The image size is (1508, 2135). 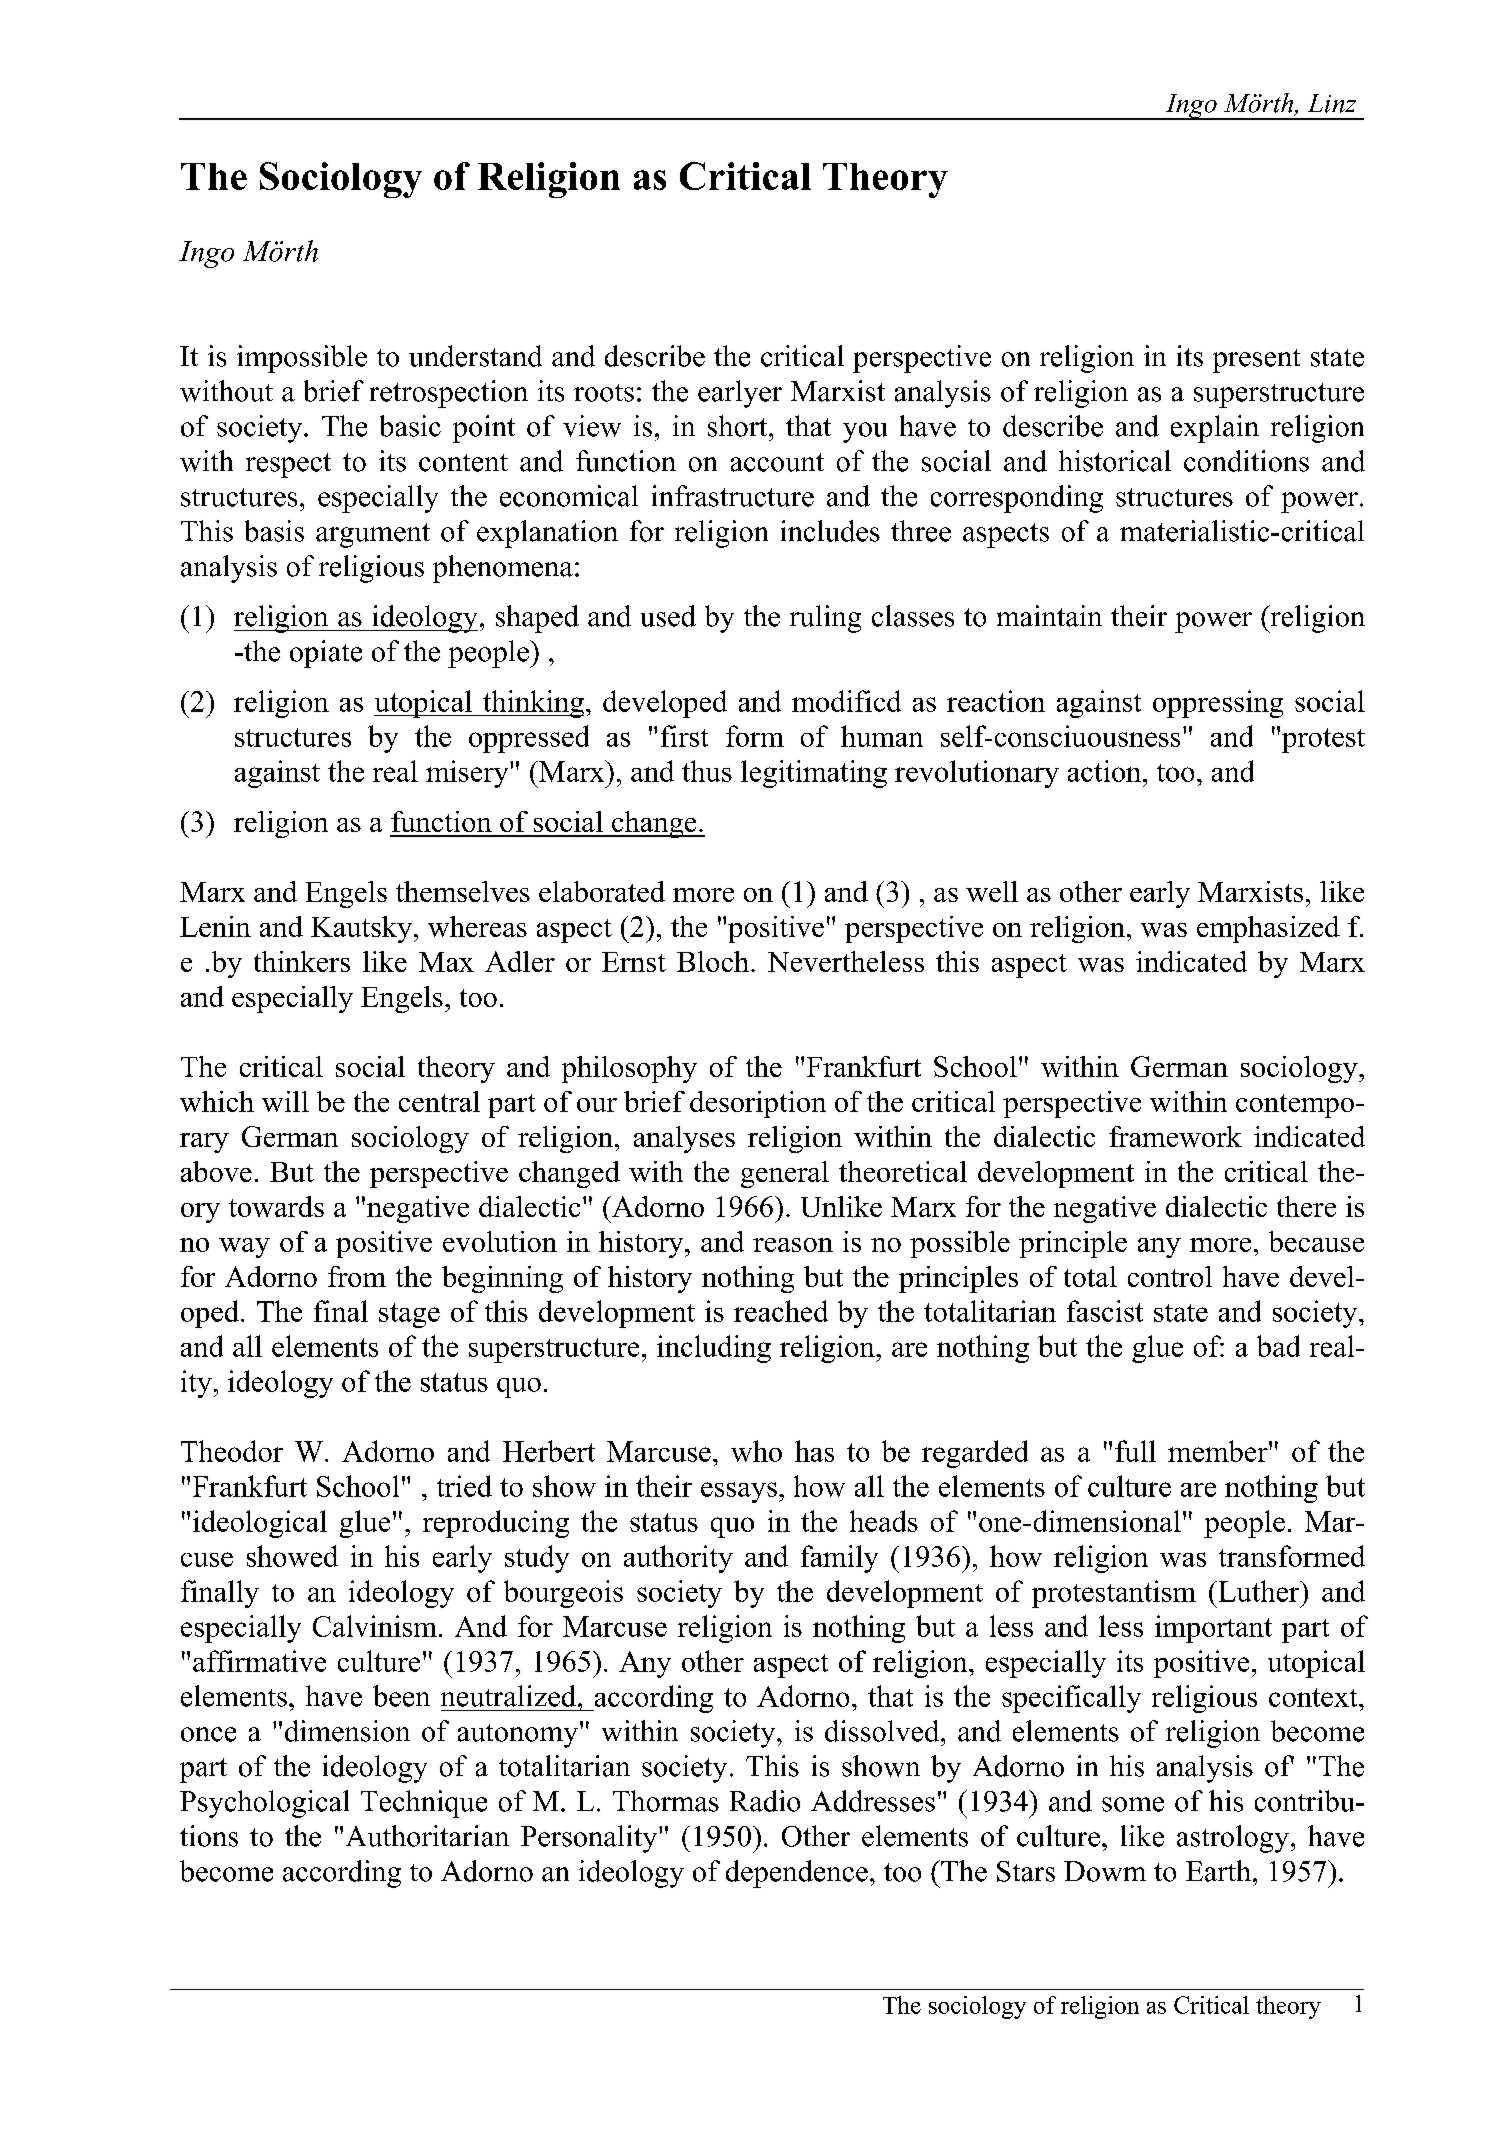 I want to click on Psychological, so click(x=264, y=1804).
